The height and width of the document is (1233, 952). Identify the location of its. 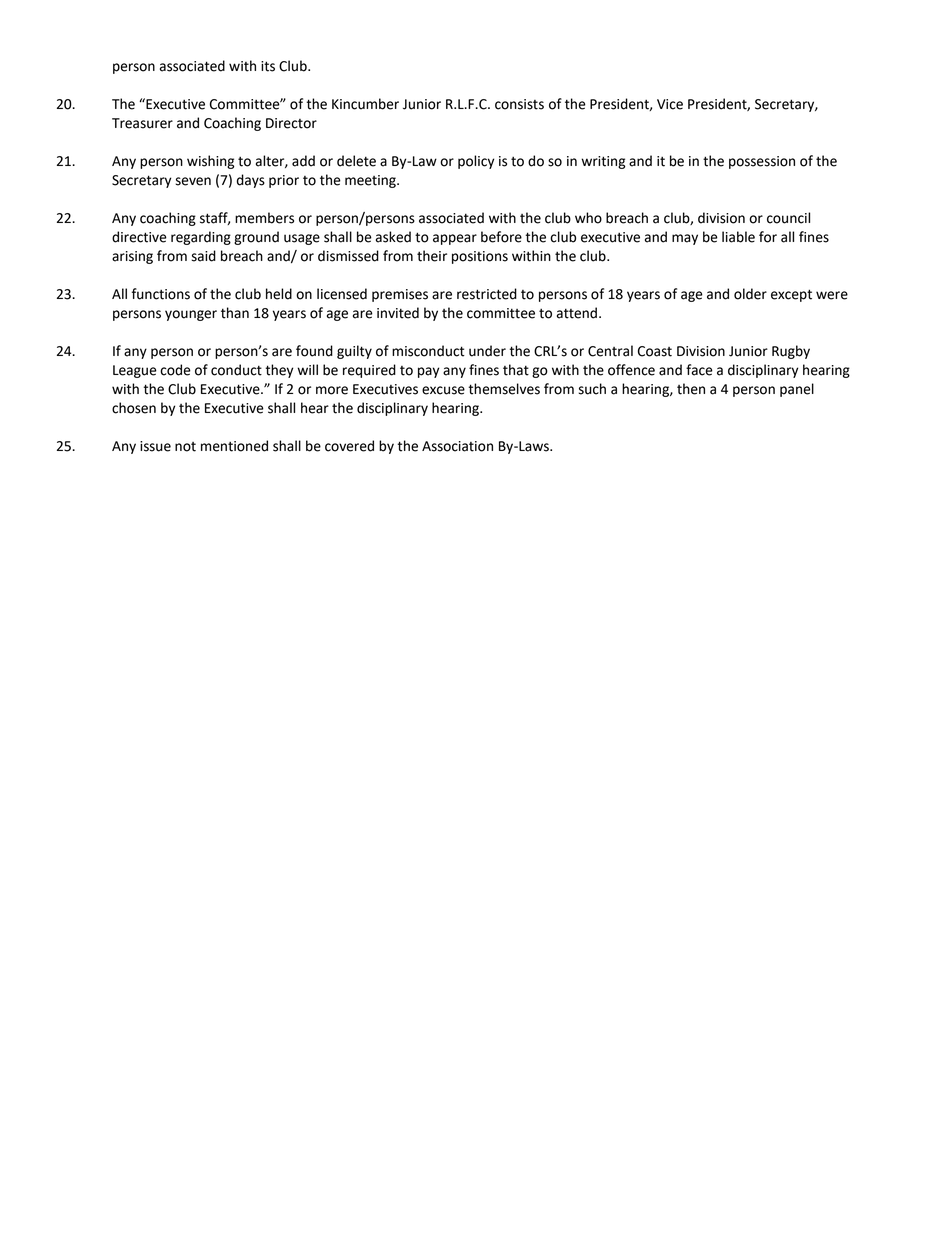
(268, 66).
